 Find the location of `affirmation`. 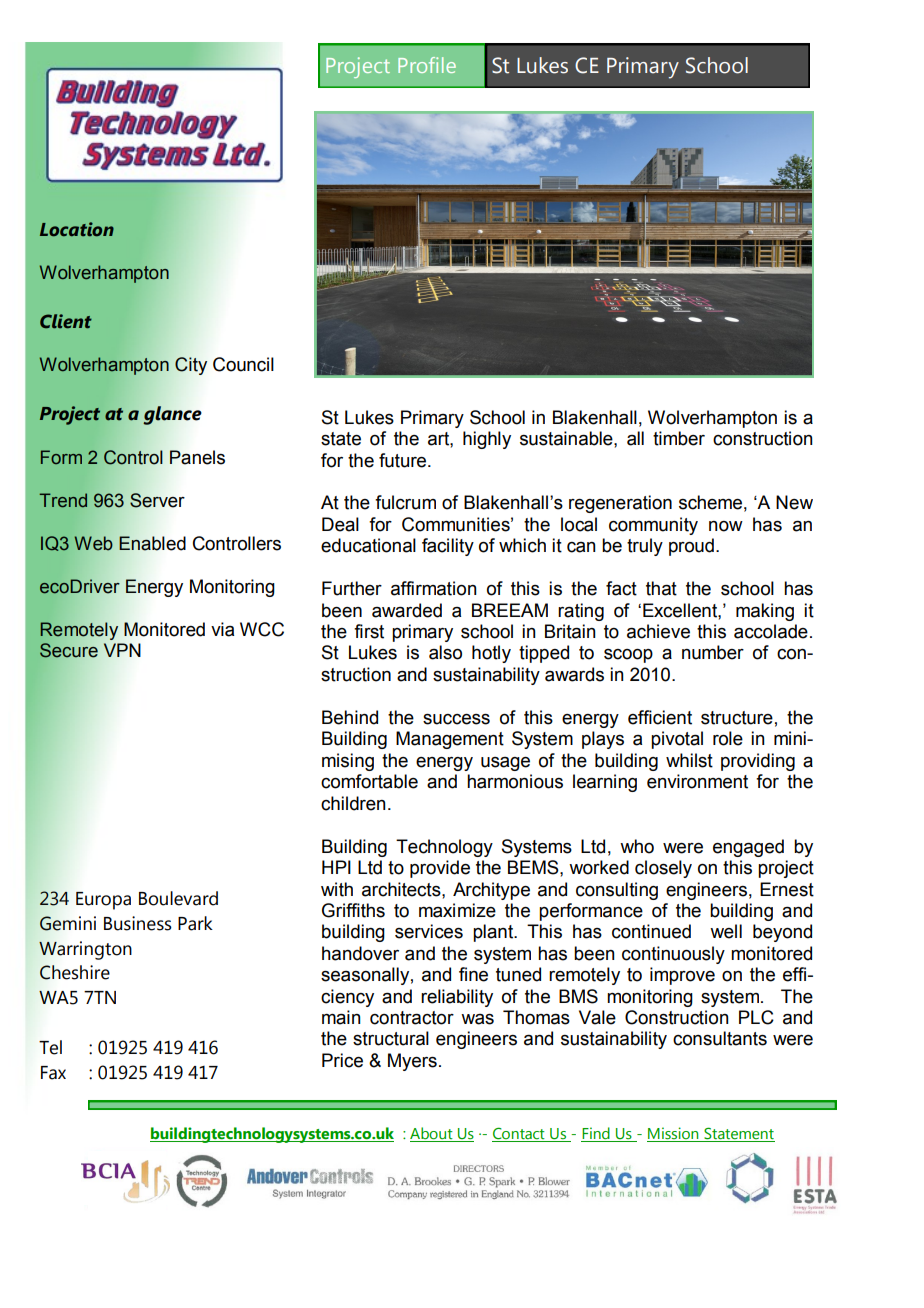

affirmation is located at coordinates (434, 588).
